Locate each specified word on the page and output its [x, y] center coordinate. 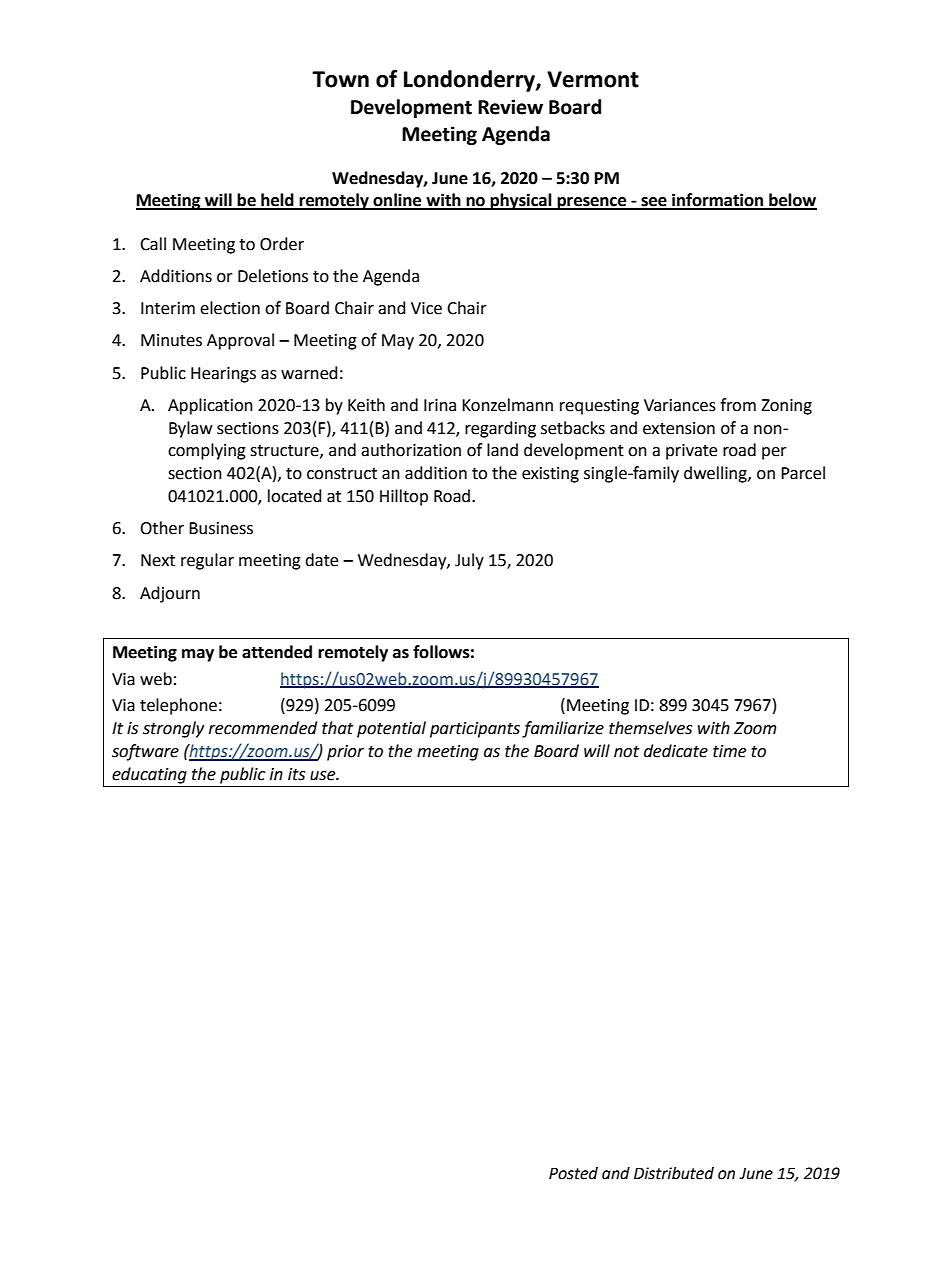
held [277, 201]
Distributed [674, 1173]
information [718, 201]
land [502, 450]
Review [510, 107]
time [729, 751]
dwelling [716, 474]
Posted [573, 1173]
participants [475, 730]
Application [210, 406]
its [296, 774]
